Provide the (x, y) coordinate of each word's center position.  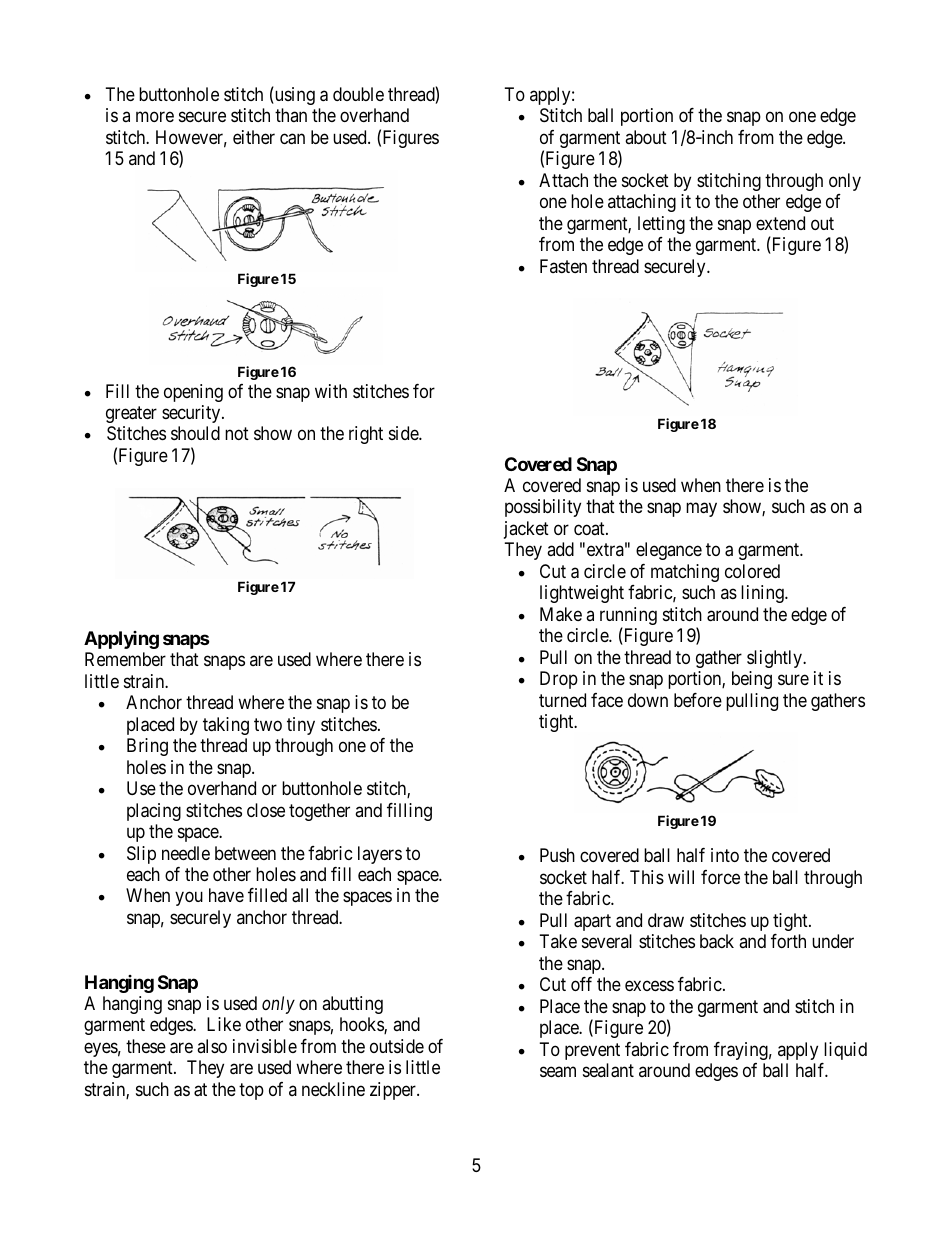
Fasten (563, 266)
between (245, 853)
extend (780, 223)
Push (557, 855)
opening (193, 393)
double (358, 94)
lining (763, 594)
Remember (125, 659)
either (254, 137)
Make (561, 614)
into (725, 855)
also (212, 1046)
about (646, 137)
